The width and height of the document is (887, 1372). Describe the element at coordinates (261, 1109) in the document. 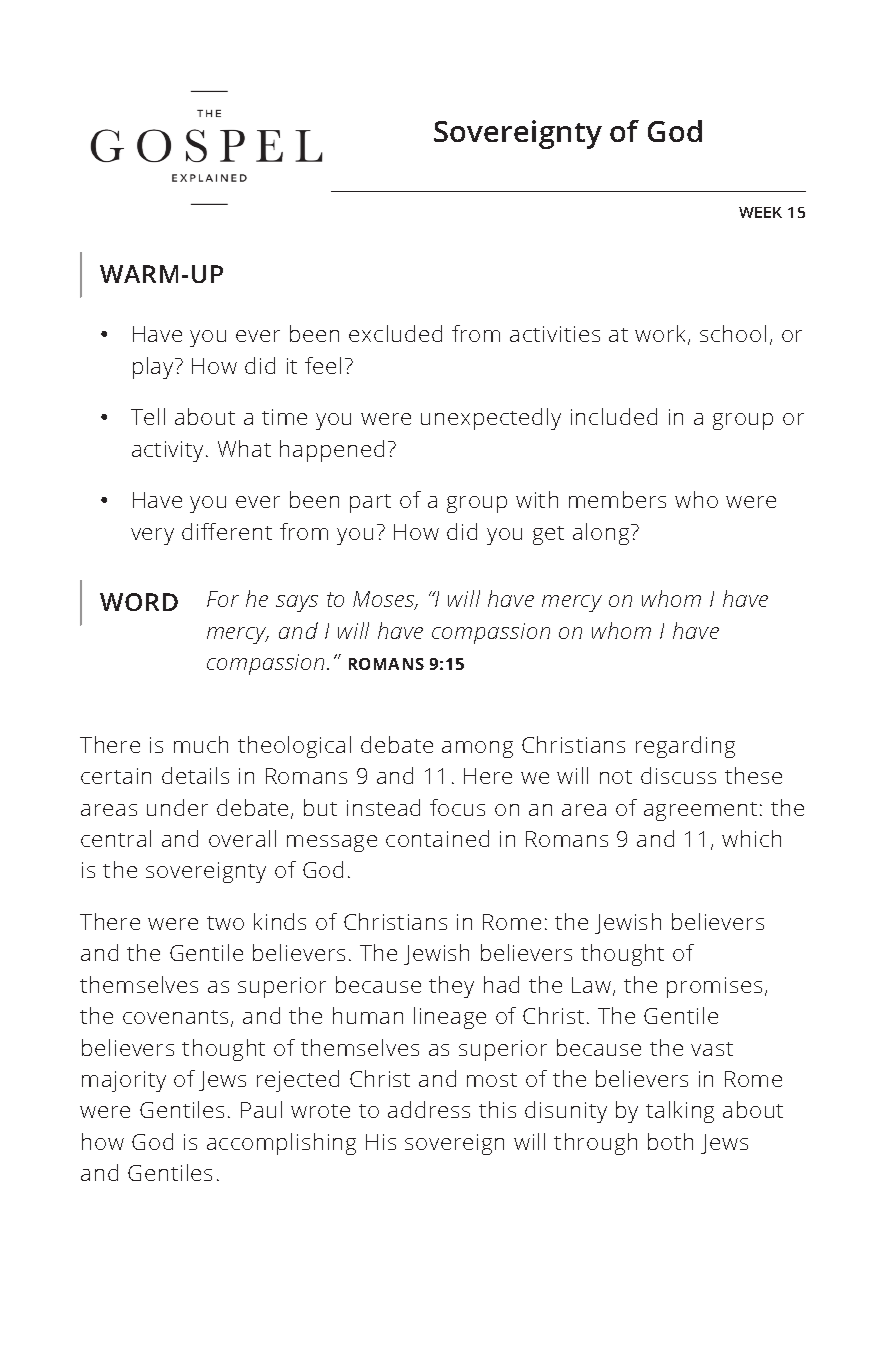

I see `Paul` at that location.
